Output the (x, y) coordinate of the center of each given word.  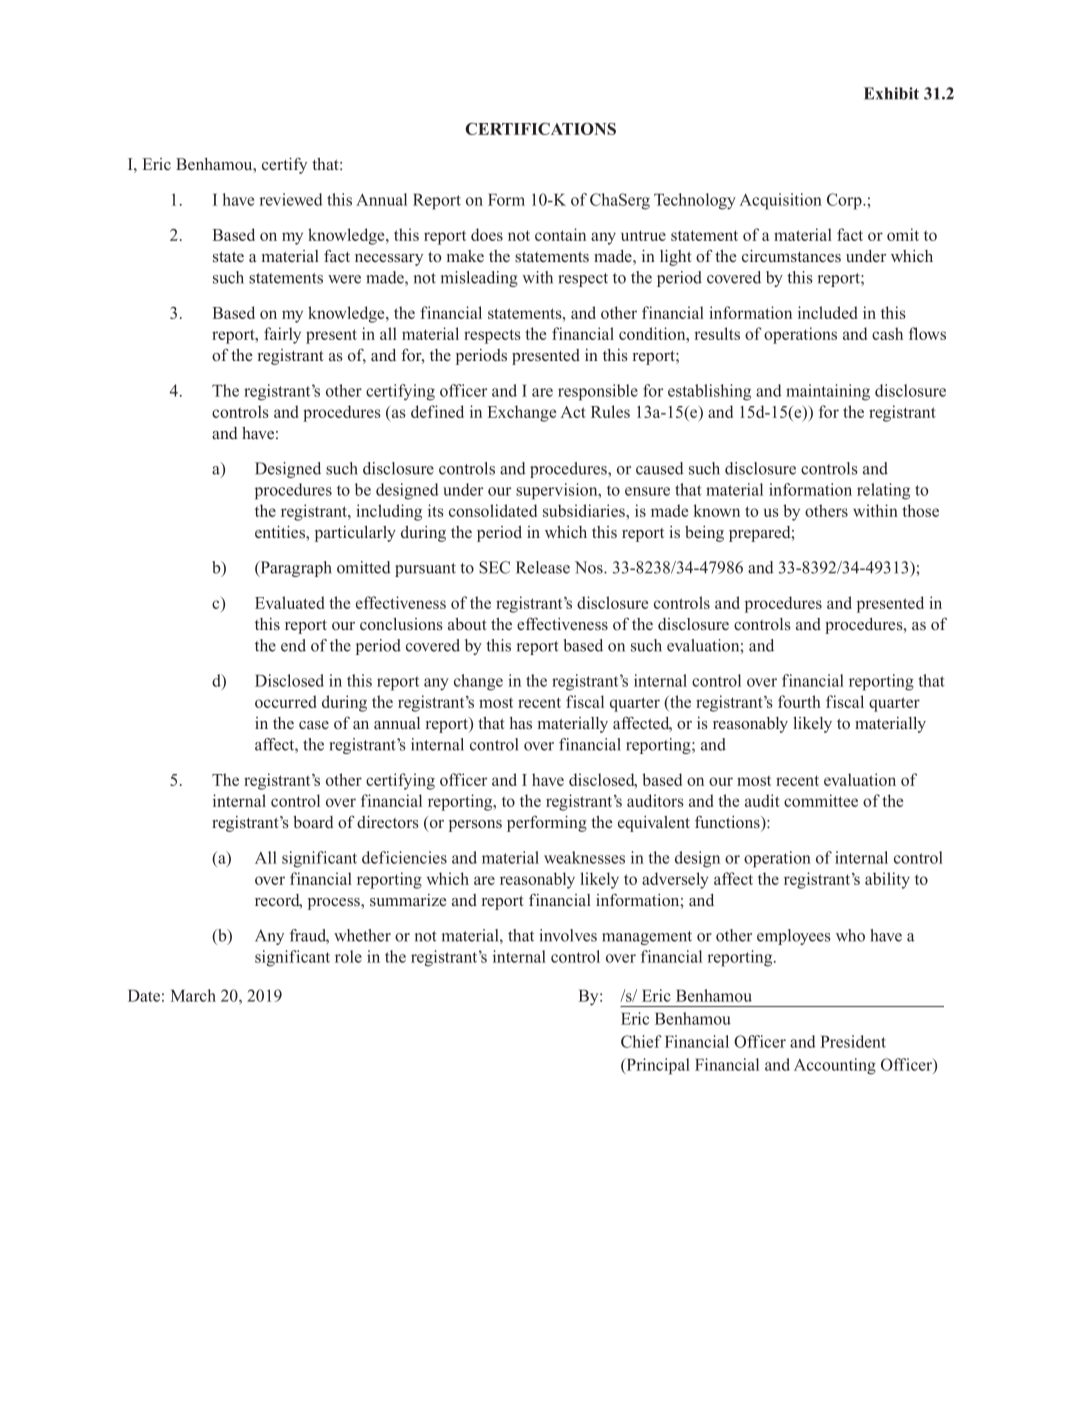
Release (543, 567)
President (853, 1041)
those (920, 510)
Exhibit (891, 93)
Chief (641, 1041)
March (193, 995)
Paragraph (295, 569)
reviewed (291, 199)
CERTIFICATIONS (540, 129)
